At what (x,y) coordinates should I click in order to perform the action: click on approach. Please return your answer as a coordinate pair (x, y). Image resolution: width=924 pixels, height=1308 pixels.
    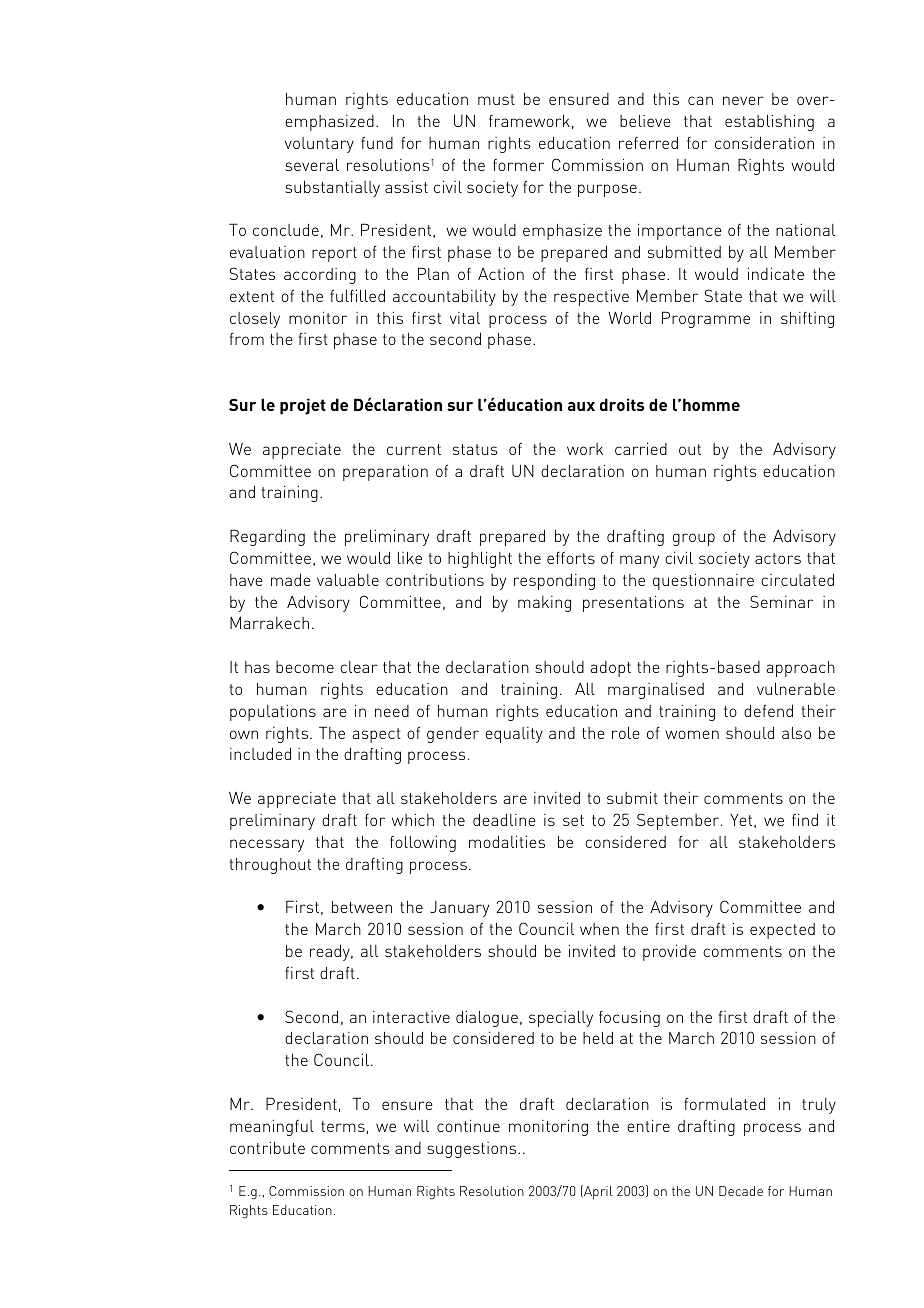
    Looking at the image, I should click on (800, 669).
